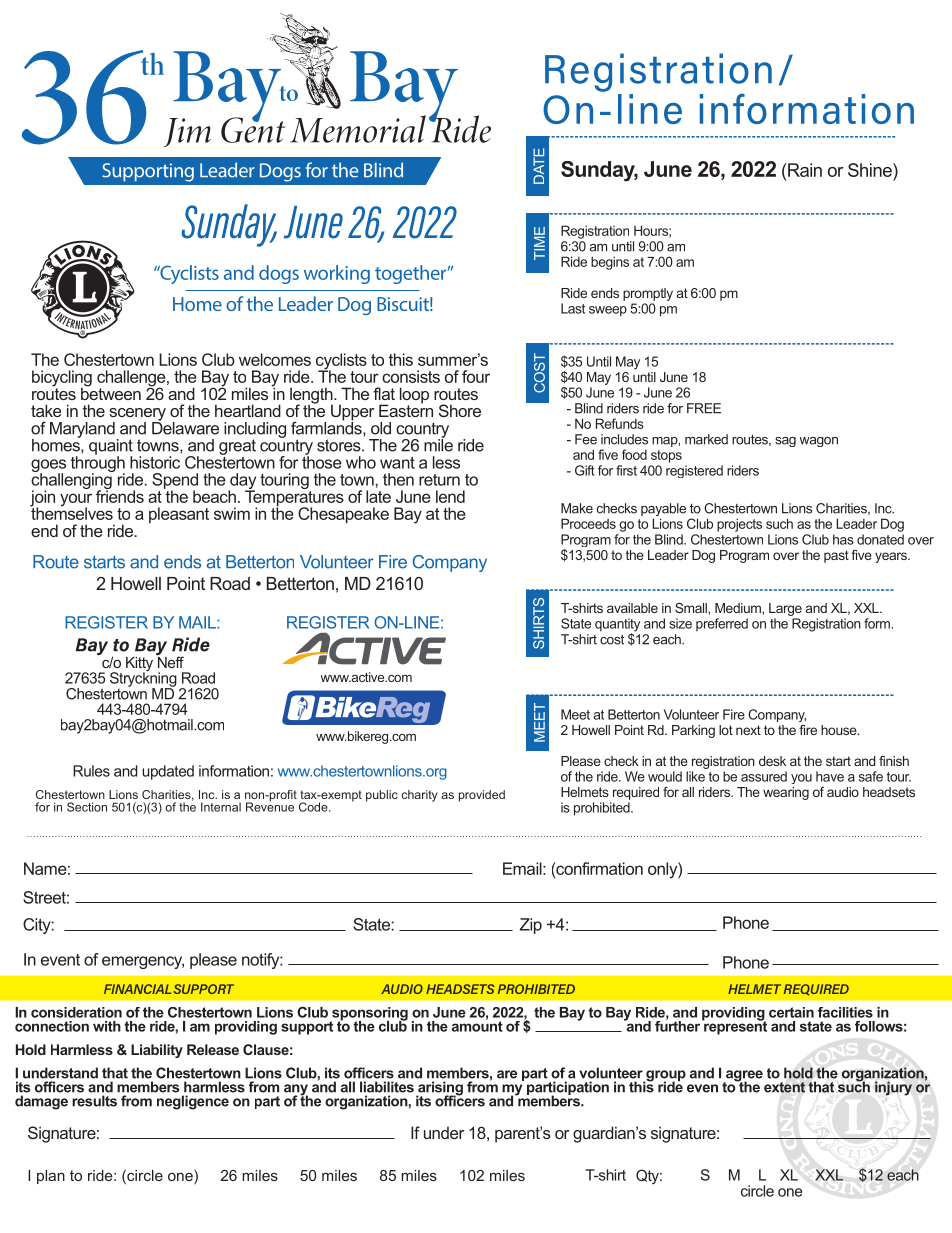 The image size is (952, 1233). What do you see at coordinates (610, 263) in the image?
I see `begins` at bounding box center [610, 263].
